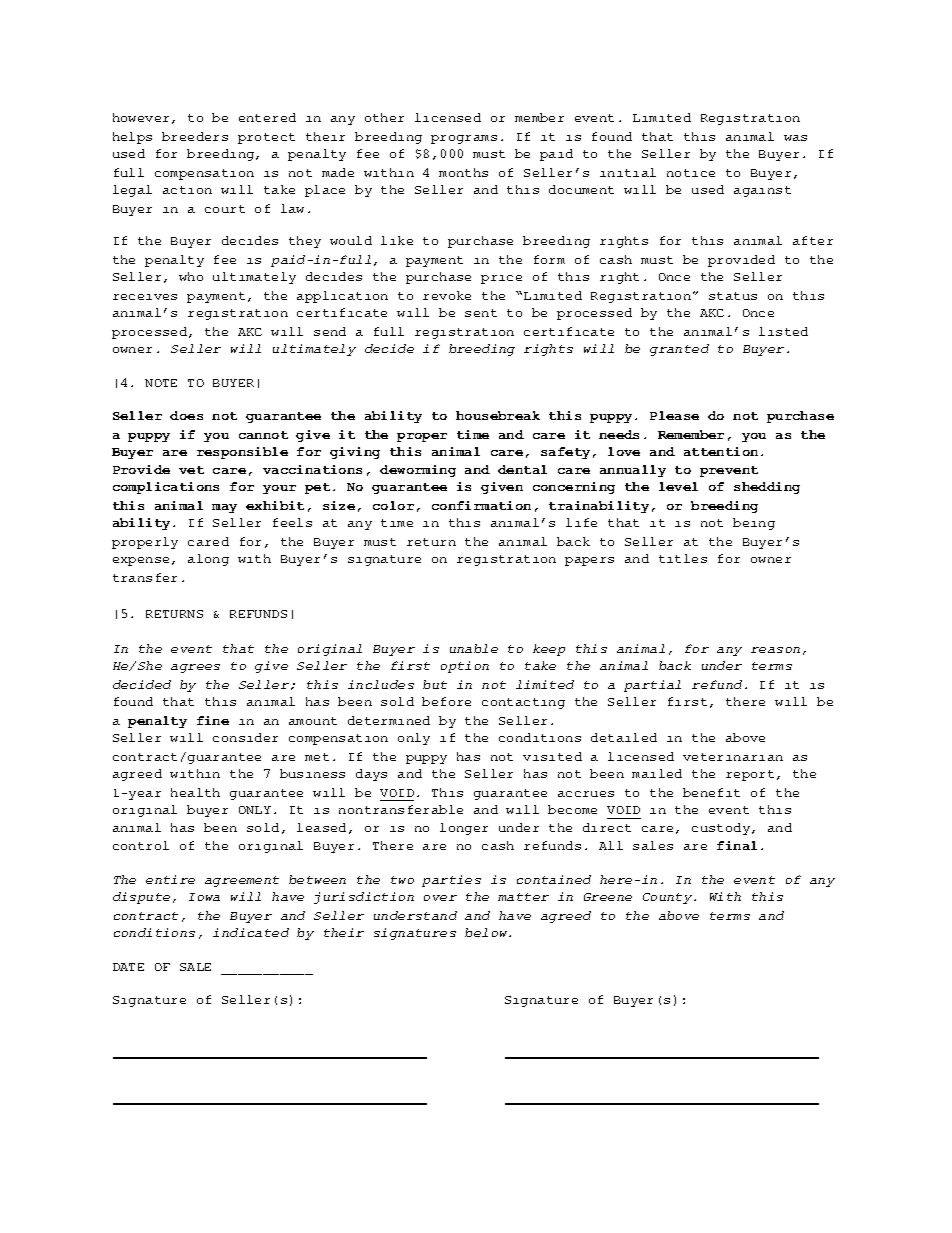 This document has height=1233, width=952. What do you see at coordinates (195, 668) in the document?
I see `agrees` at bounding box center [195, 668].
